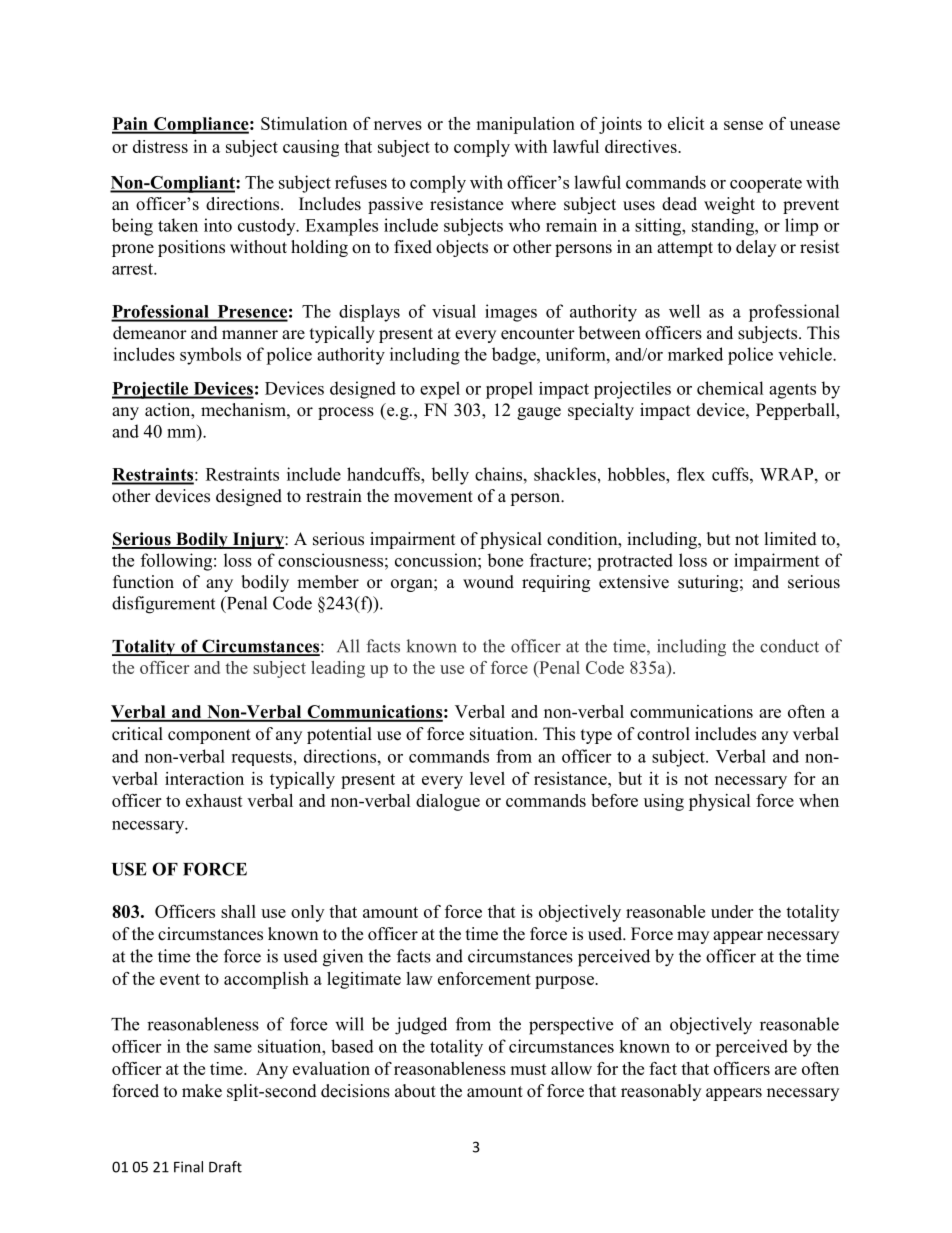 This screenshot has height=1233, width=952. What do you see at coordinates (498, 474) in the screenshot?
I see `chains` at bounding box center [498, 474].
